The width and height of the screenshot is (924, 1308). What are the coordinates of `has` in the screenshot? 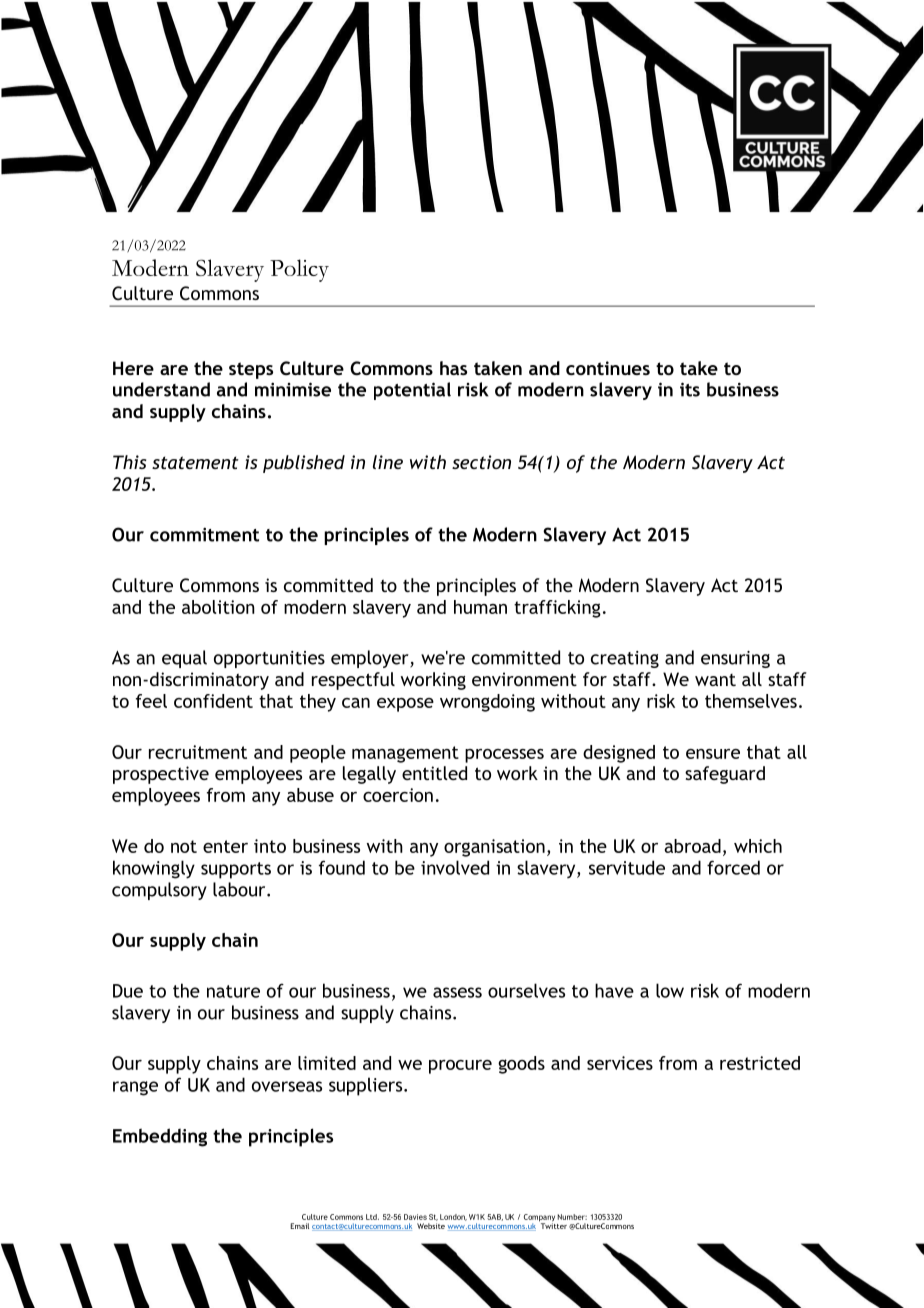 It's located at (453, 368).
